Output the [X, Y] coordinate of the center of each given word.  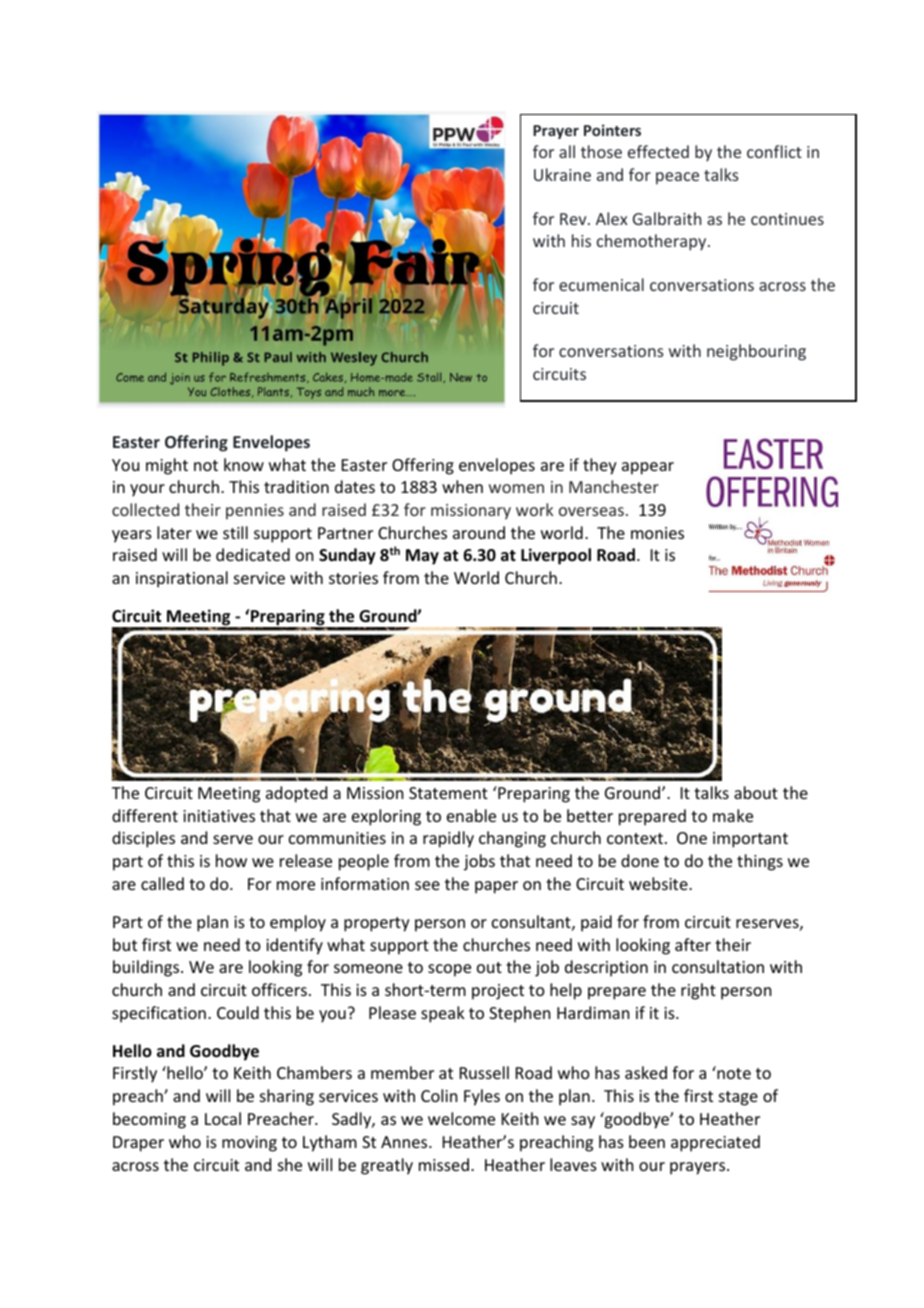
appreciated [715, 1143]
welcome [461, 1118]
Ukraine [562, 174]
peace [677, 178]
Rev [574, 219]
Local [223, 1118]
